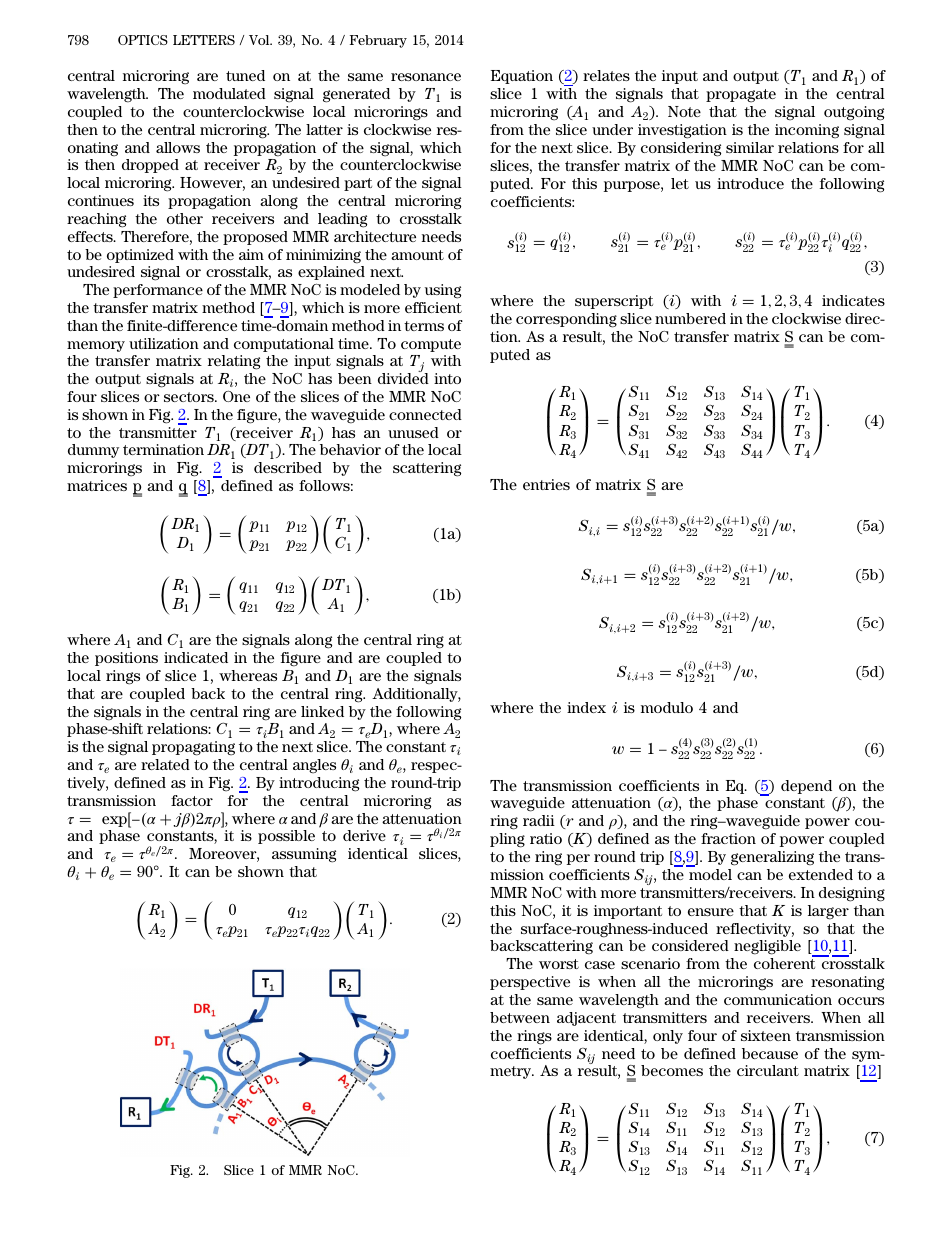 The height and width of the screenshot is (1256, 952). I want to click on matrices, so click(97, 485).
